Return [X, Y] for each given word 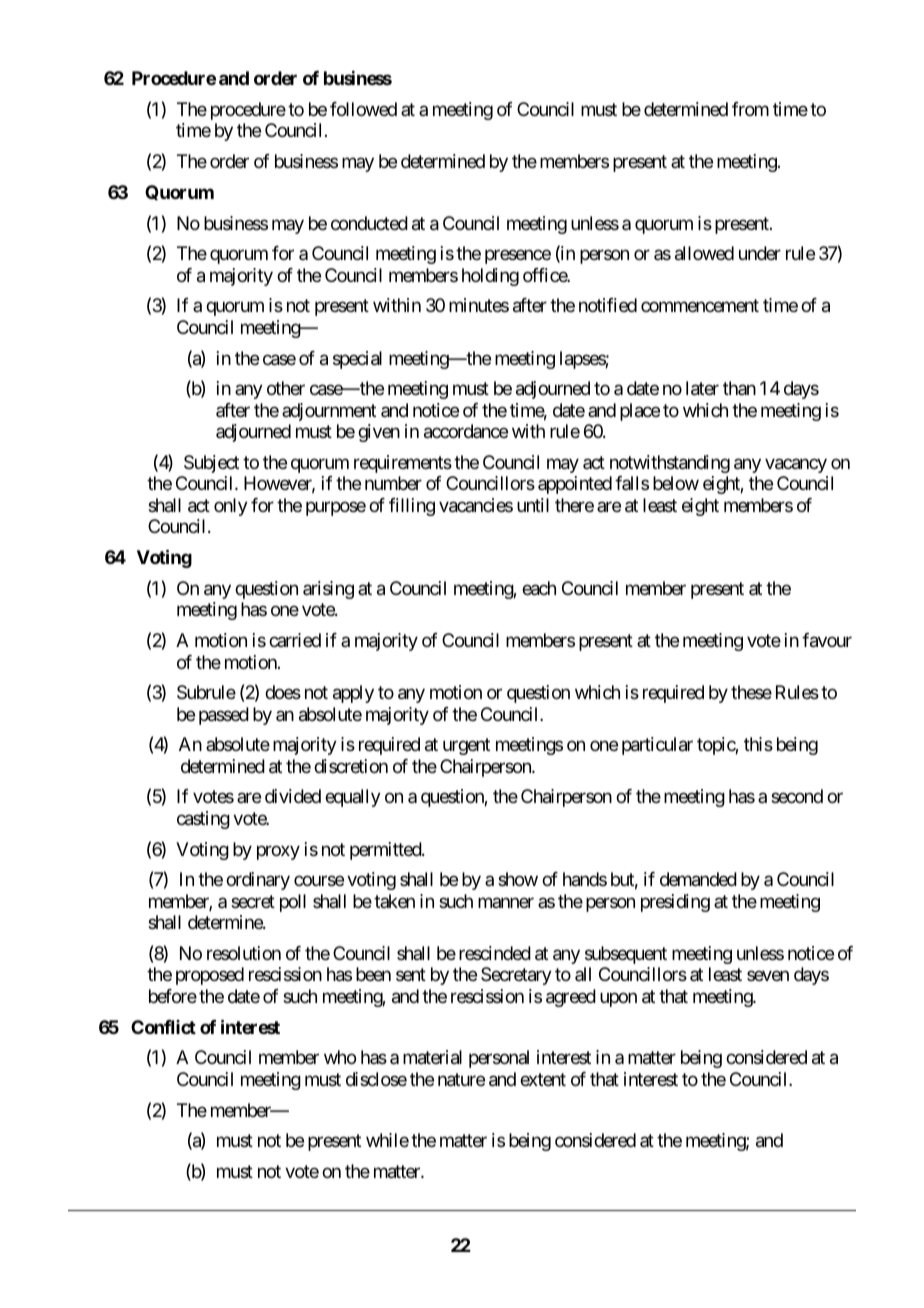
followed [363, 109]
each [539, 588]
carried [295, 640]
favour [827, 640]
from [750, 109]
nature [461, 1080]
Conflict [163, 1027]
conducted [369, 223]
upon [618, 999]
